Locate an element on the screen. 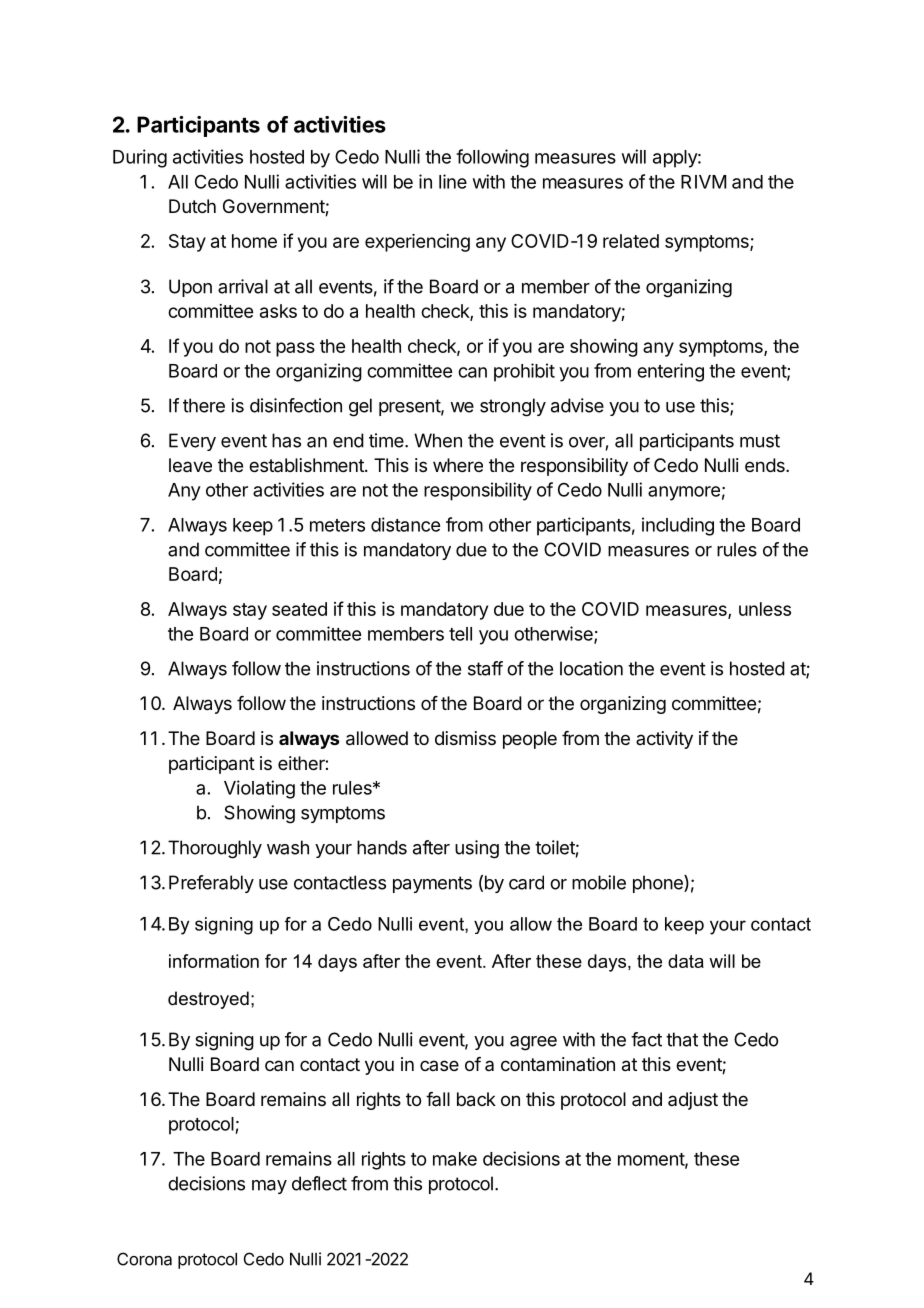 The image size is (924, 1308). unless is located at coordinates (765, 609).
